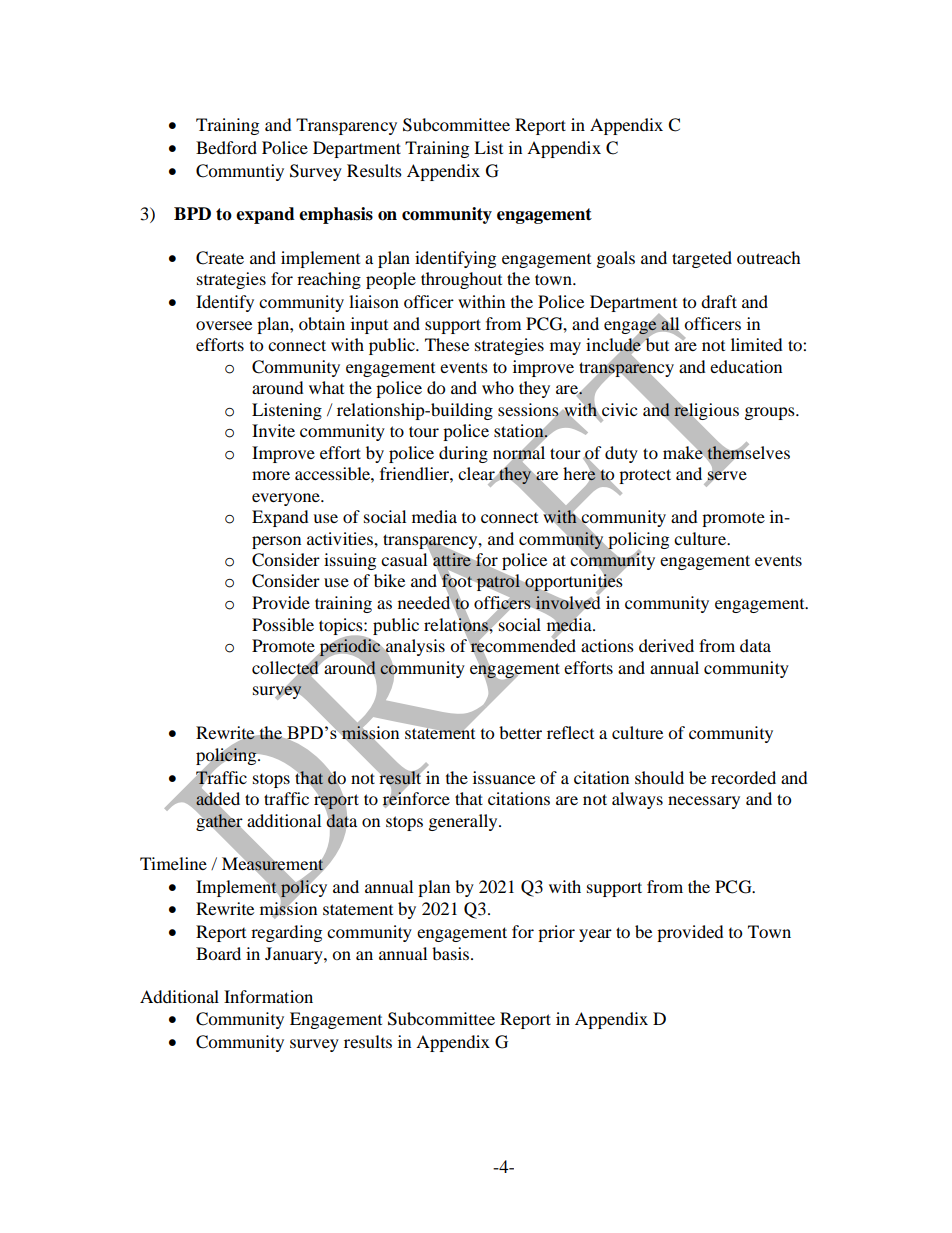 The image size is (952, 1233). What do you see at coordinates (450, 953) in the screenshot?
I see `basis` at bounding box center [450, 953].
